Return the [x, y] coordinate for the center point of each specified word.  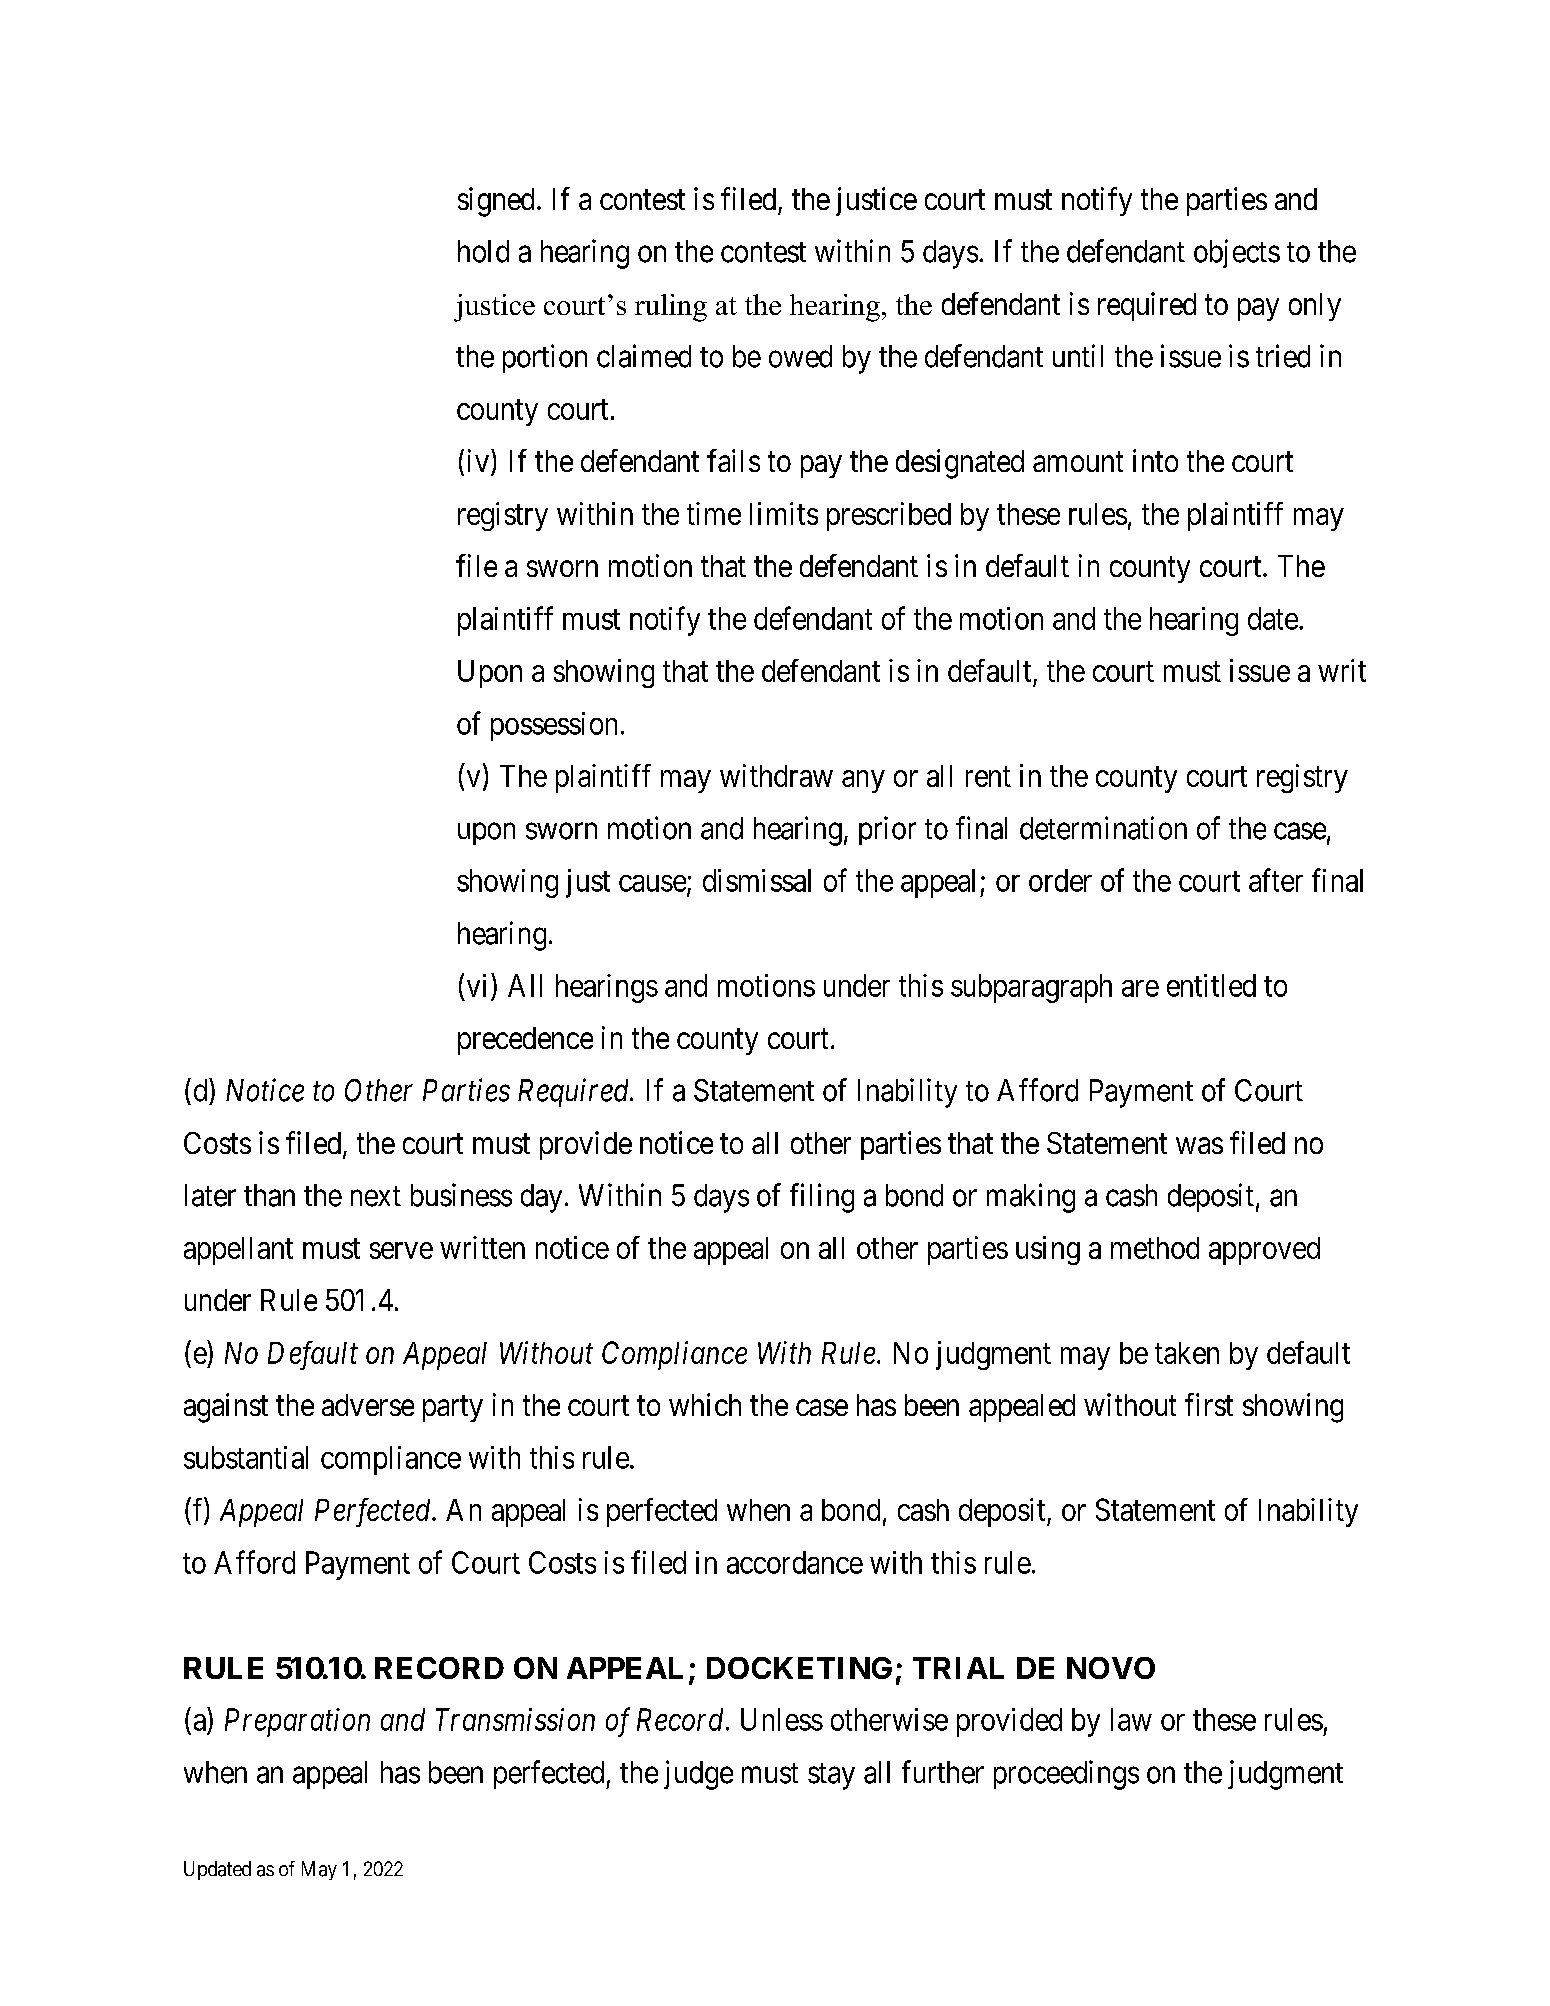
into [1155, 460]
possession [554, 726]
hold [483, 251]
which [705, 1404]
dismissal [757, 880]
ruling [671, 308]
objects [1237, 253]
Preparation [297, 1722]
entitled [1211, 985]
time [714, 513]
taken [1187, 1353]
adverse [368, 1405]
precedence [525, 1041]
